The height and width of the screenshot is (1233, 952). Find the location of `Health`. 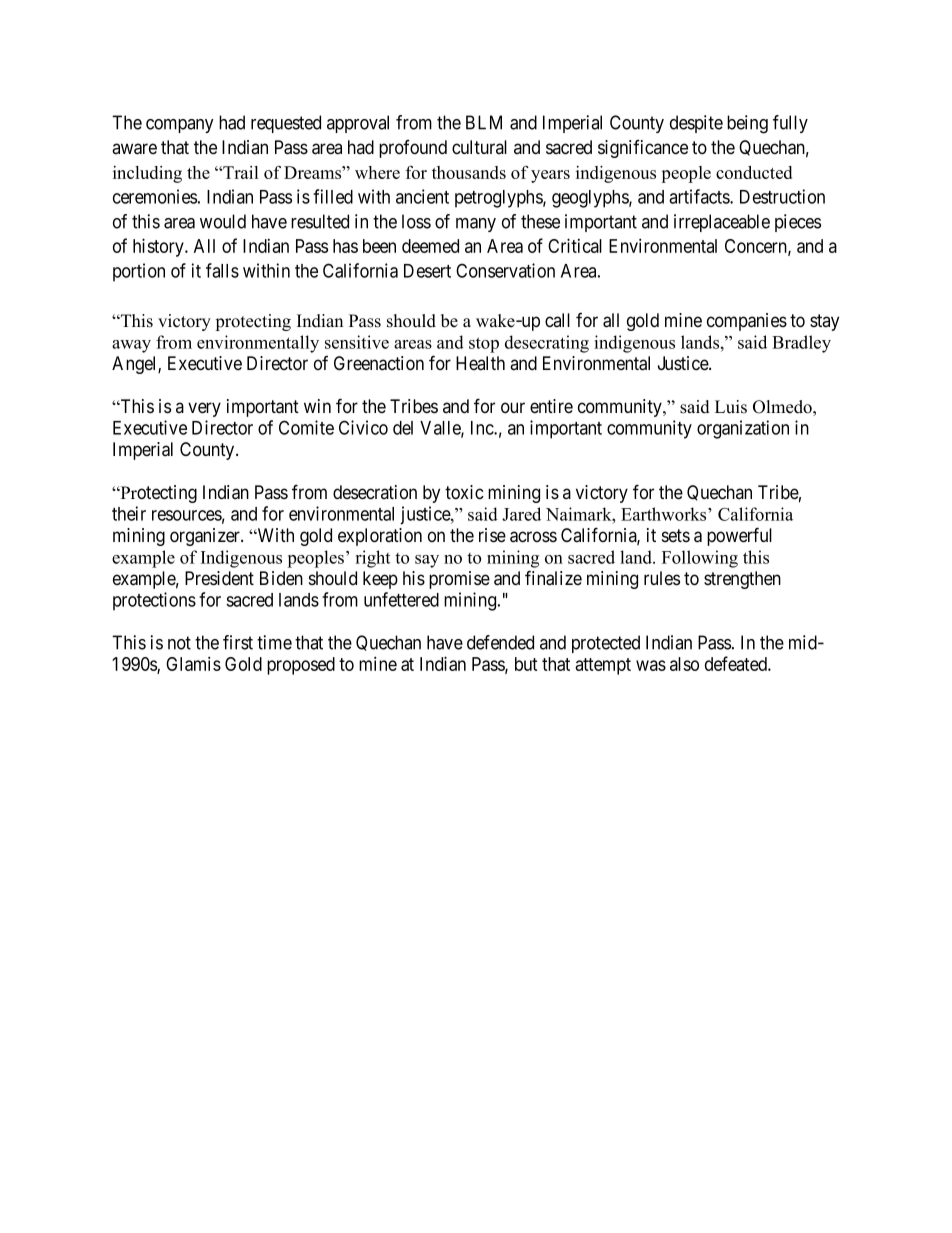

Health is located at coordinates (480, 363).
